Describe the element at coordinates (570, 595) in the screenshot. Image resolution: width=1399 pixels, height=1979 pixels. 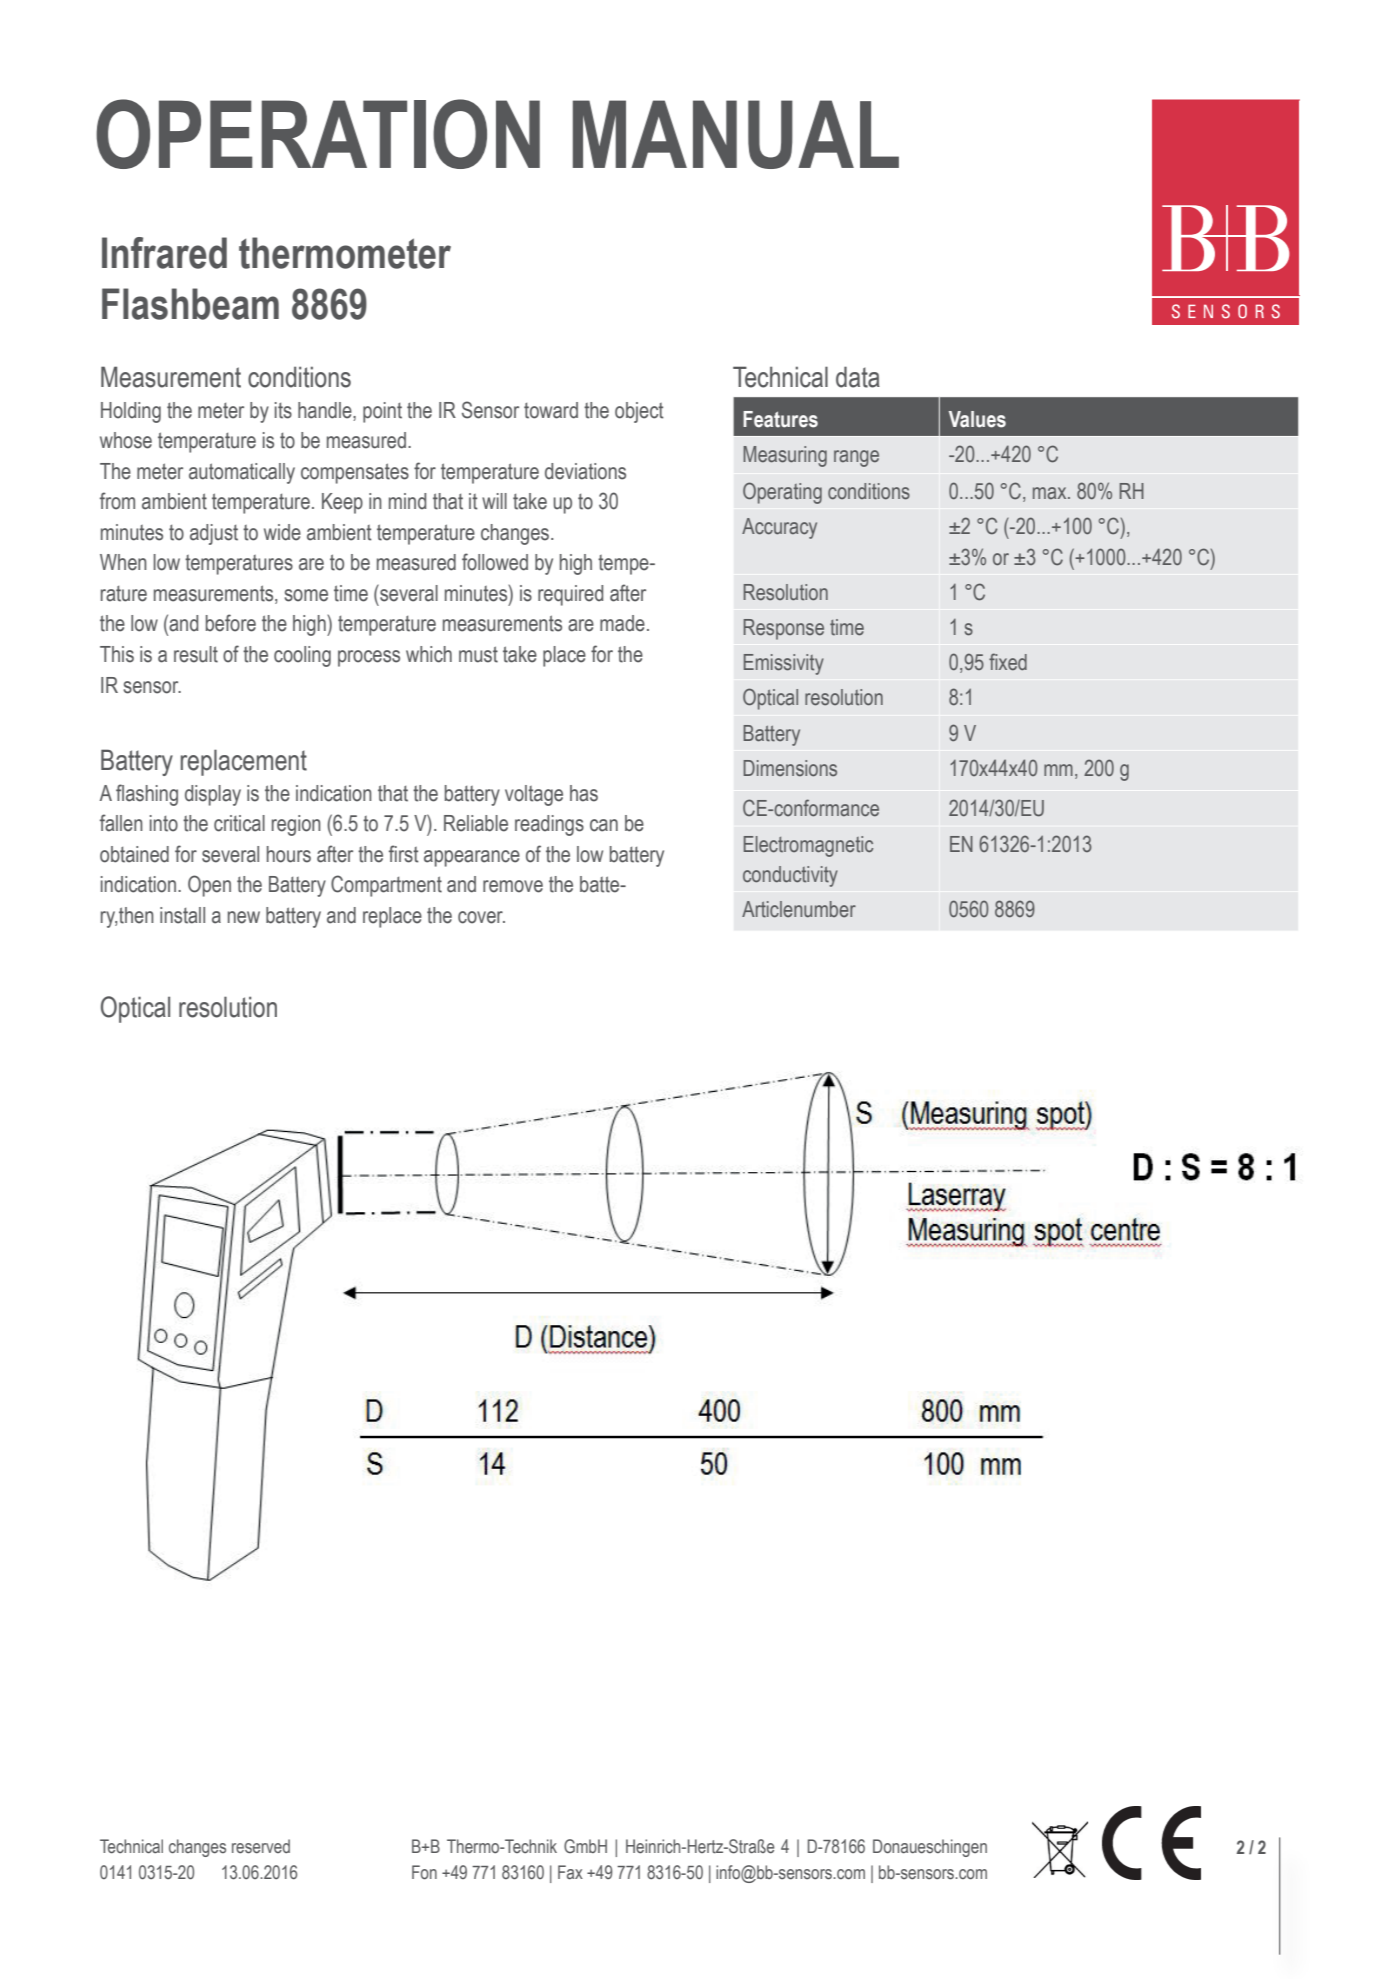
I see `required` at that location.
